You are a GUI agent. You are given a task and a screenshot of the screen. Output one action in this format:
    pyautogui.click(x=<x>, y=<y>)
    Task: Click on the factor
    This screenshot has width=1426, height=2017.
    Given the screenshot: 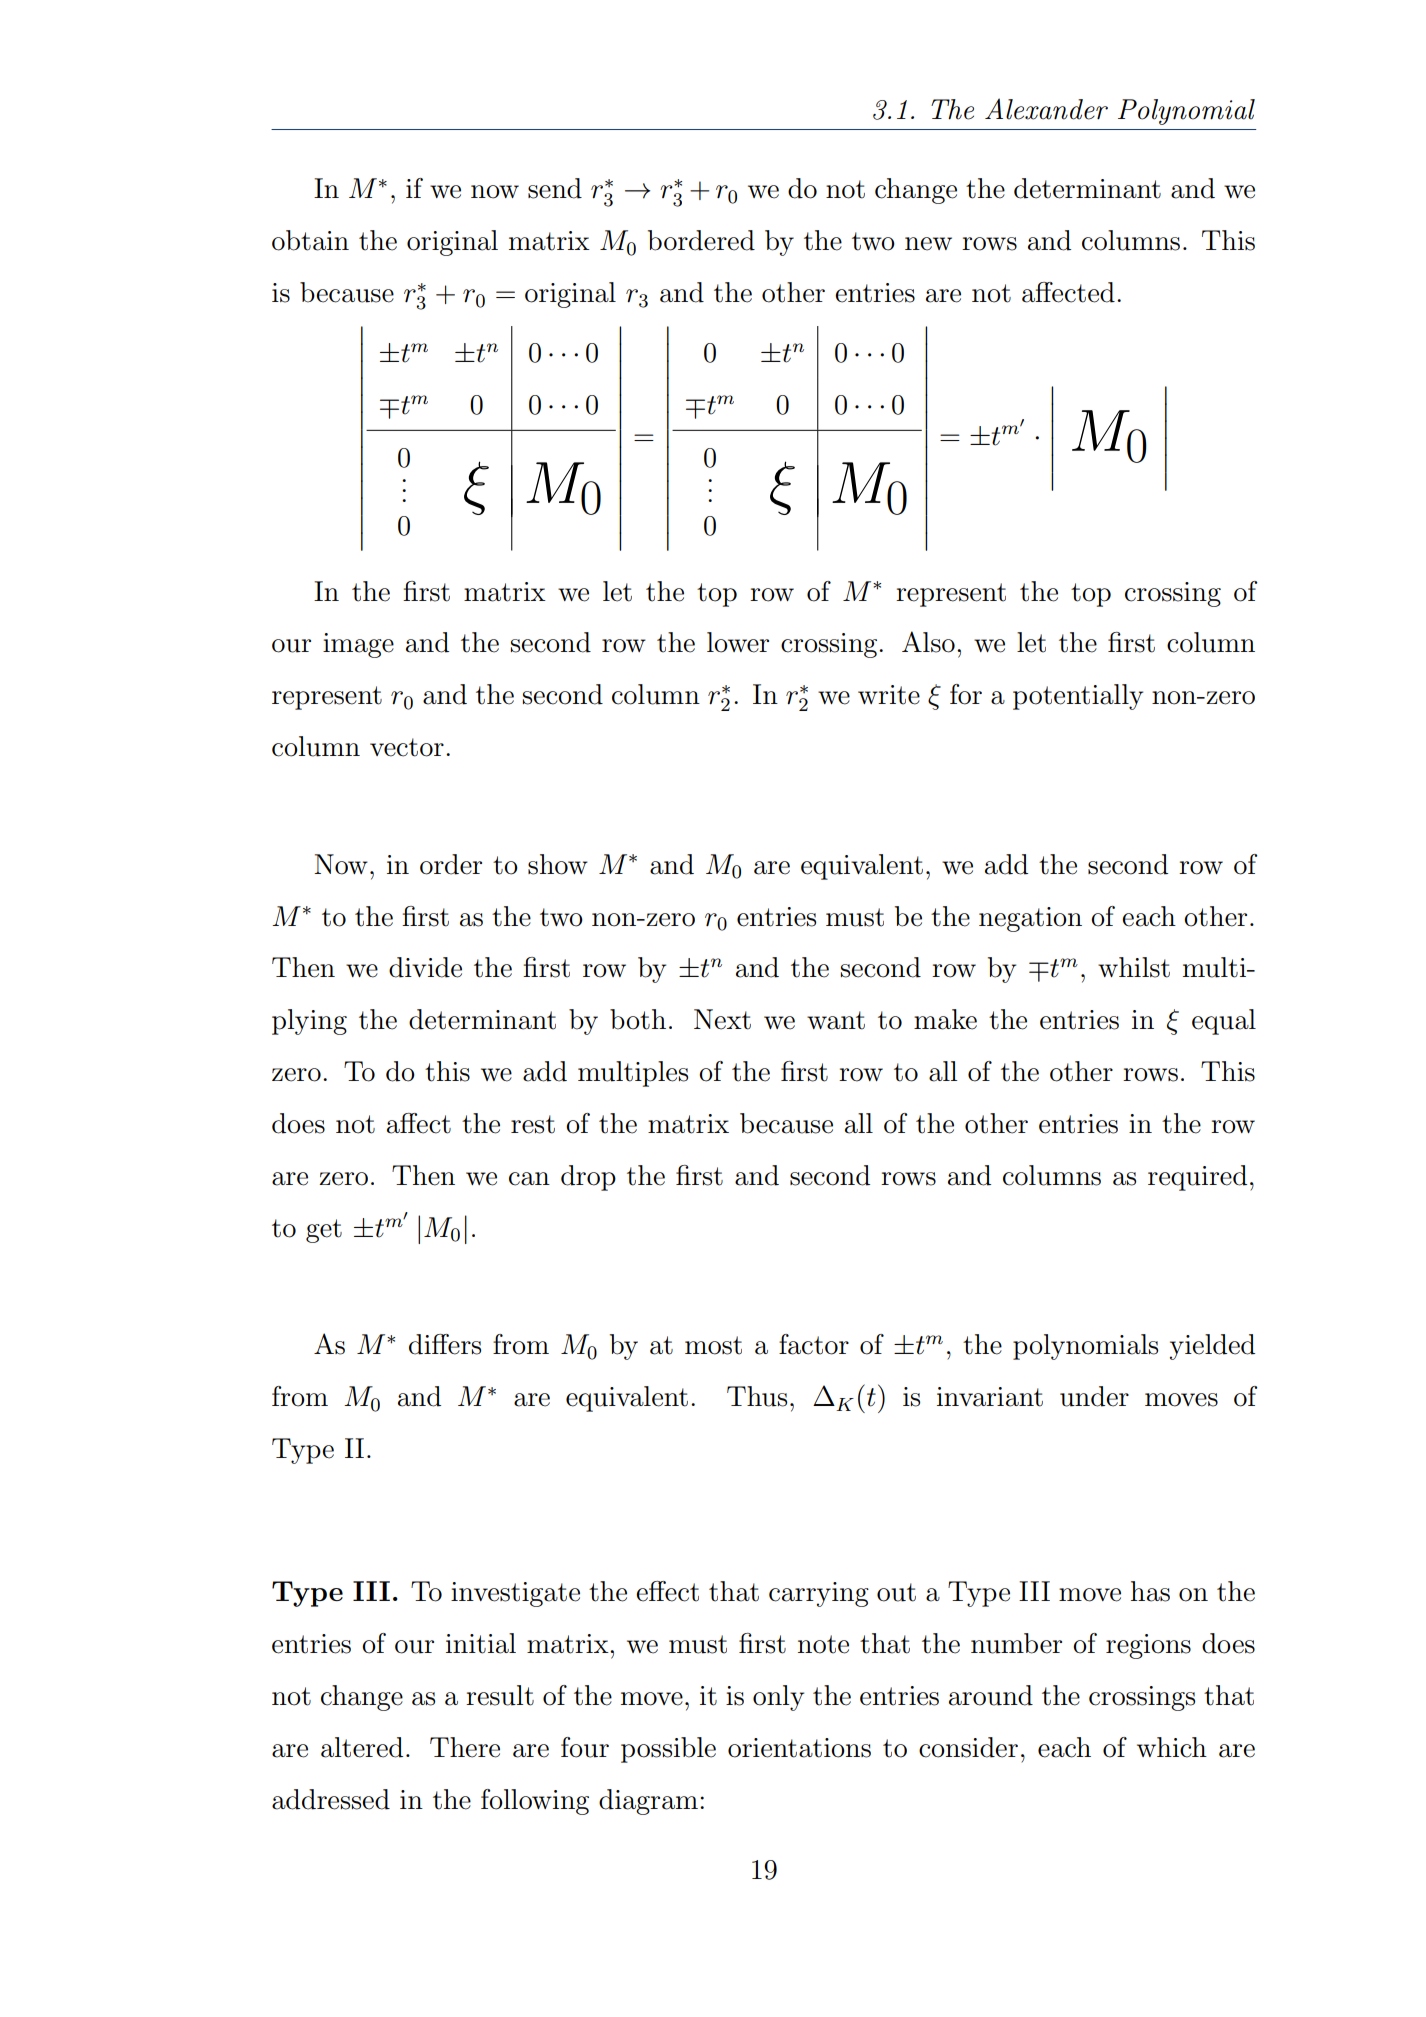 What is the action you would take?
    pyautogui.click(x=814, y=1344)
